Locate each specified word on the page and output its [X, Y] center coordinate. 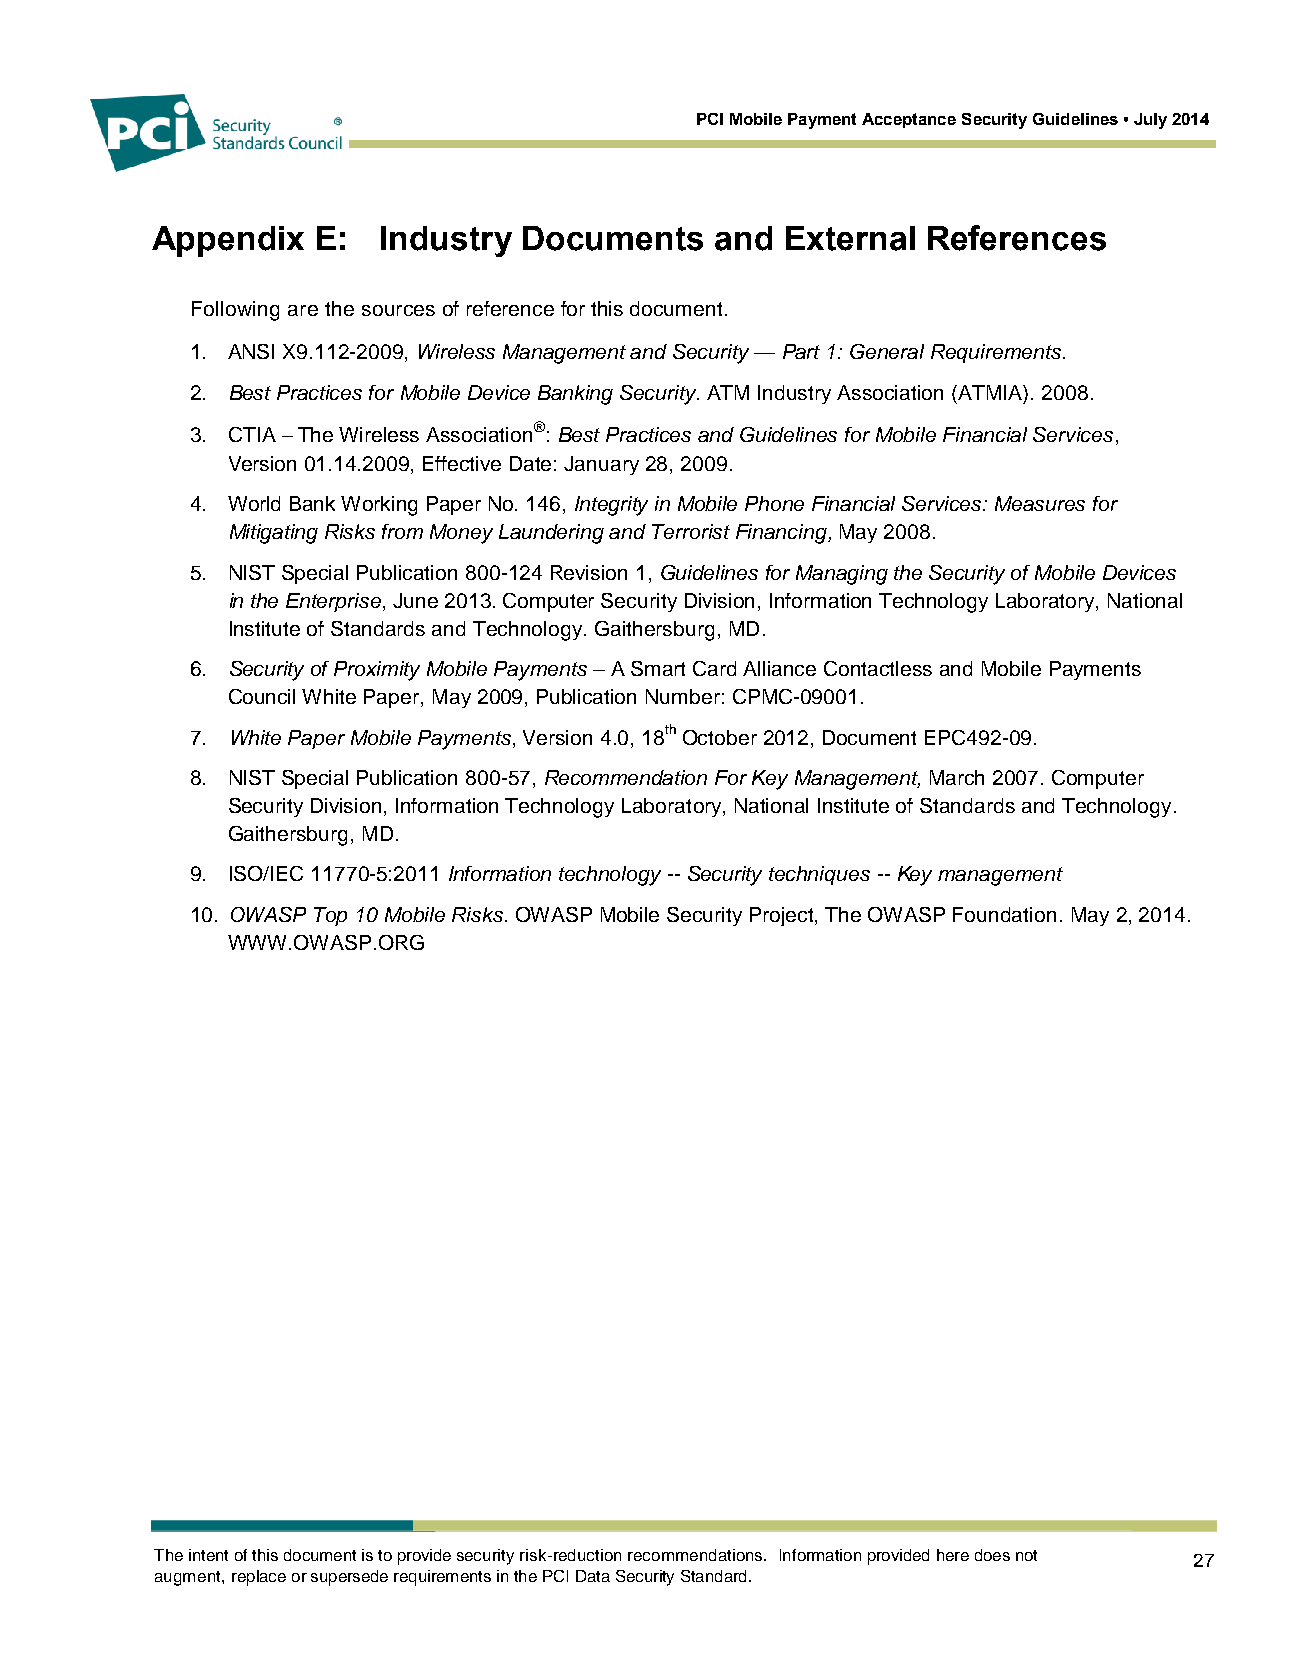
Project [783, 916]
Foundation [1004, 914]
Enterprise [335, 602]
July [1150, 121]
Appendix [228, 241]
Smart [658, 668]
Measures [1040, 503]
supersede [349, 1578]
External [850, 238]
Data [593, 1576]
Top [330, 916]
